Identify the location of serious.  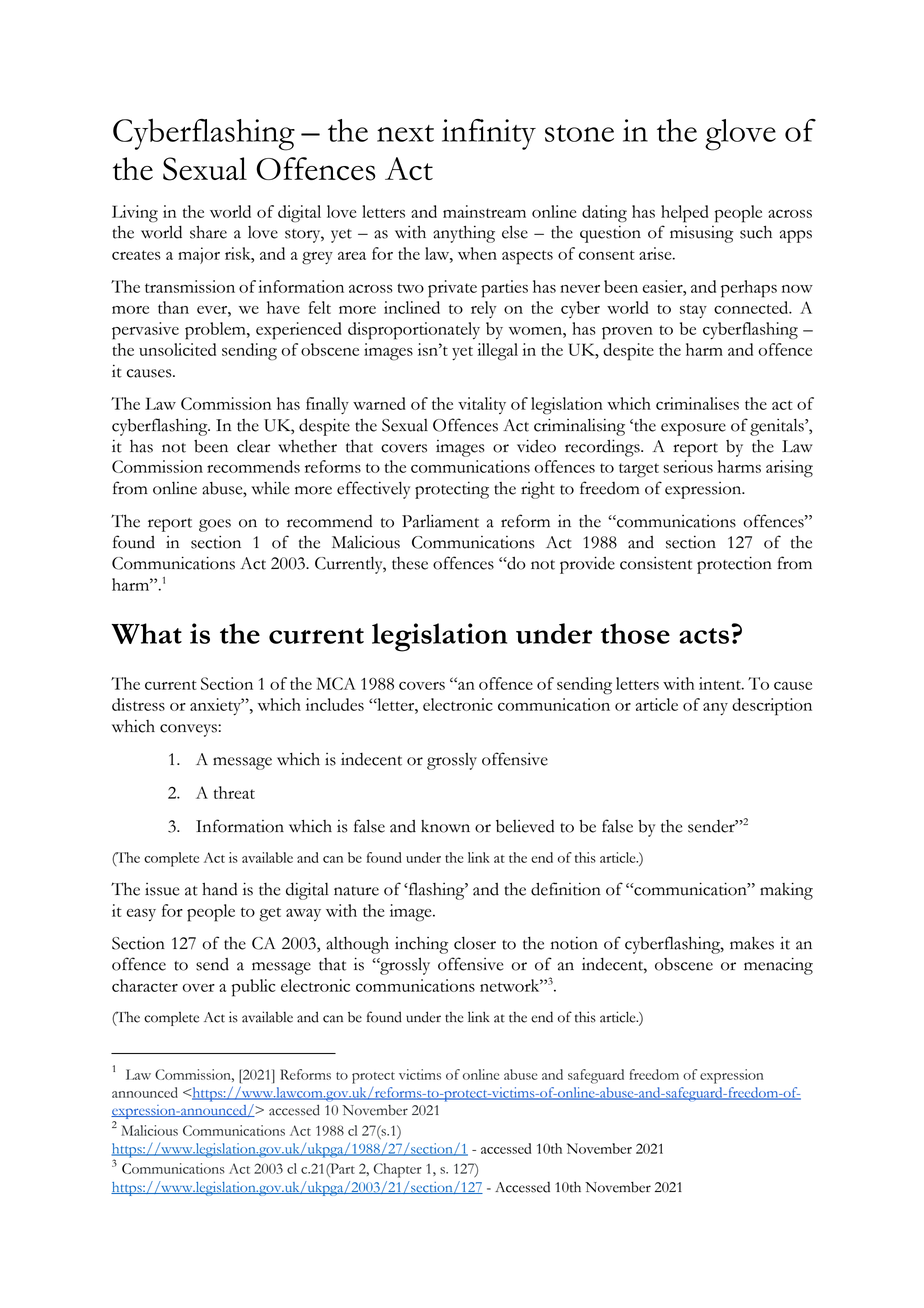
(688, 466).
